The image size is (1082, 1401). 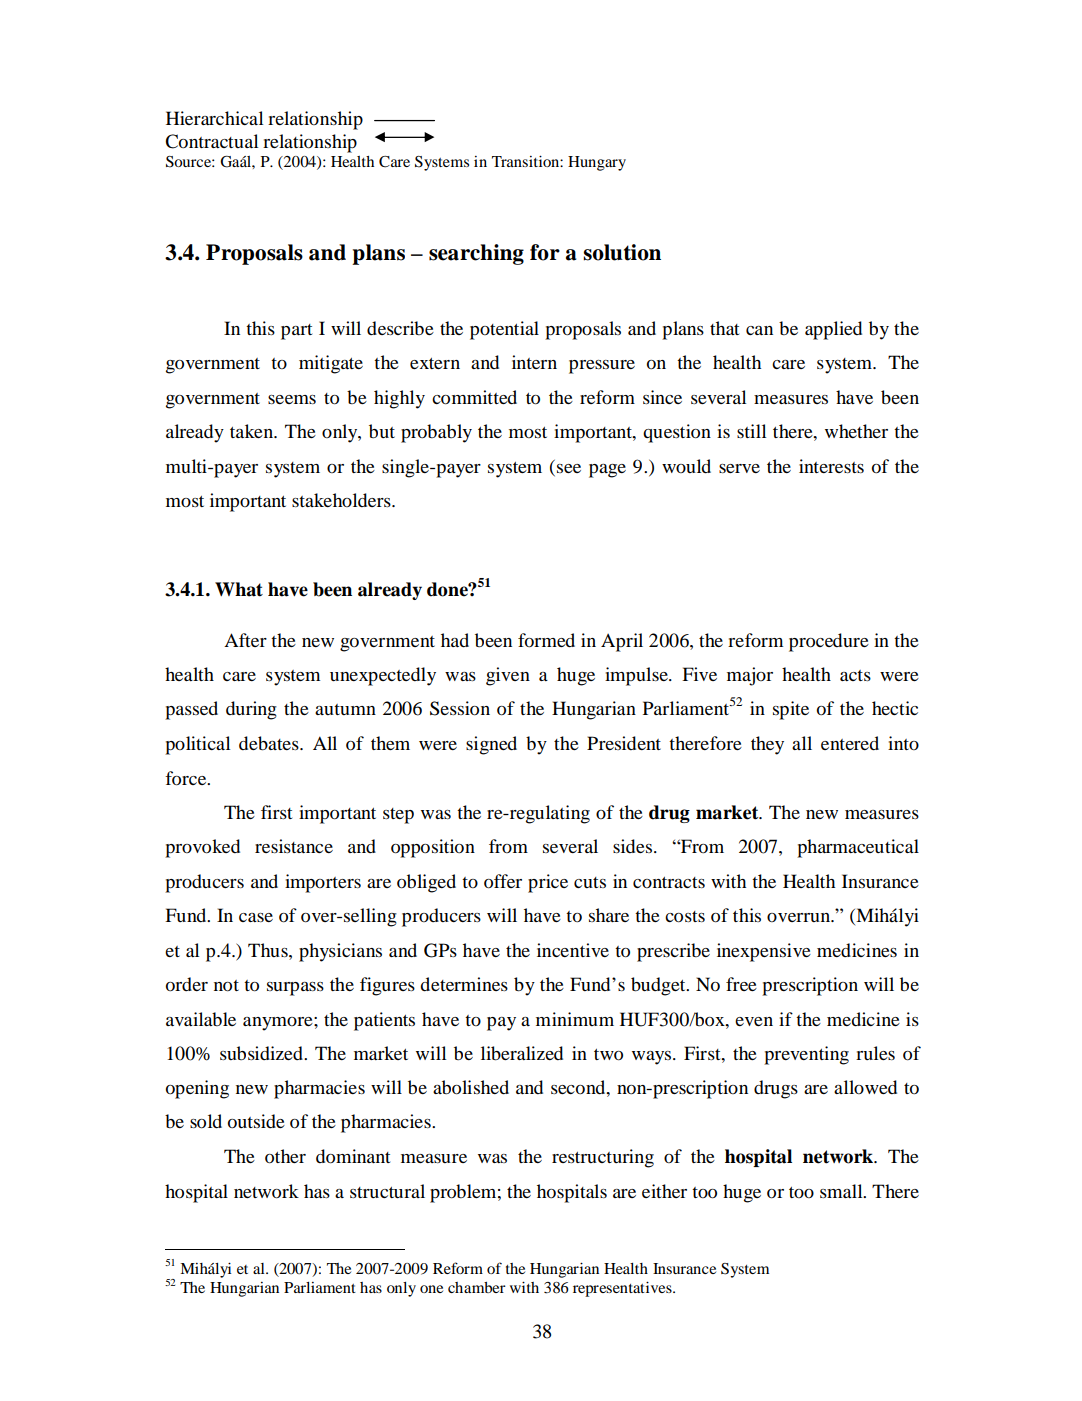 What do you see at coordinates (607, 471) in the screenshot?
I see `page` at bounding box center [607, 471].
